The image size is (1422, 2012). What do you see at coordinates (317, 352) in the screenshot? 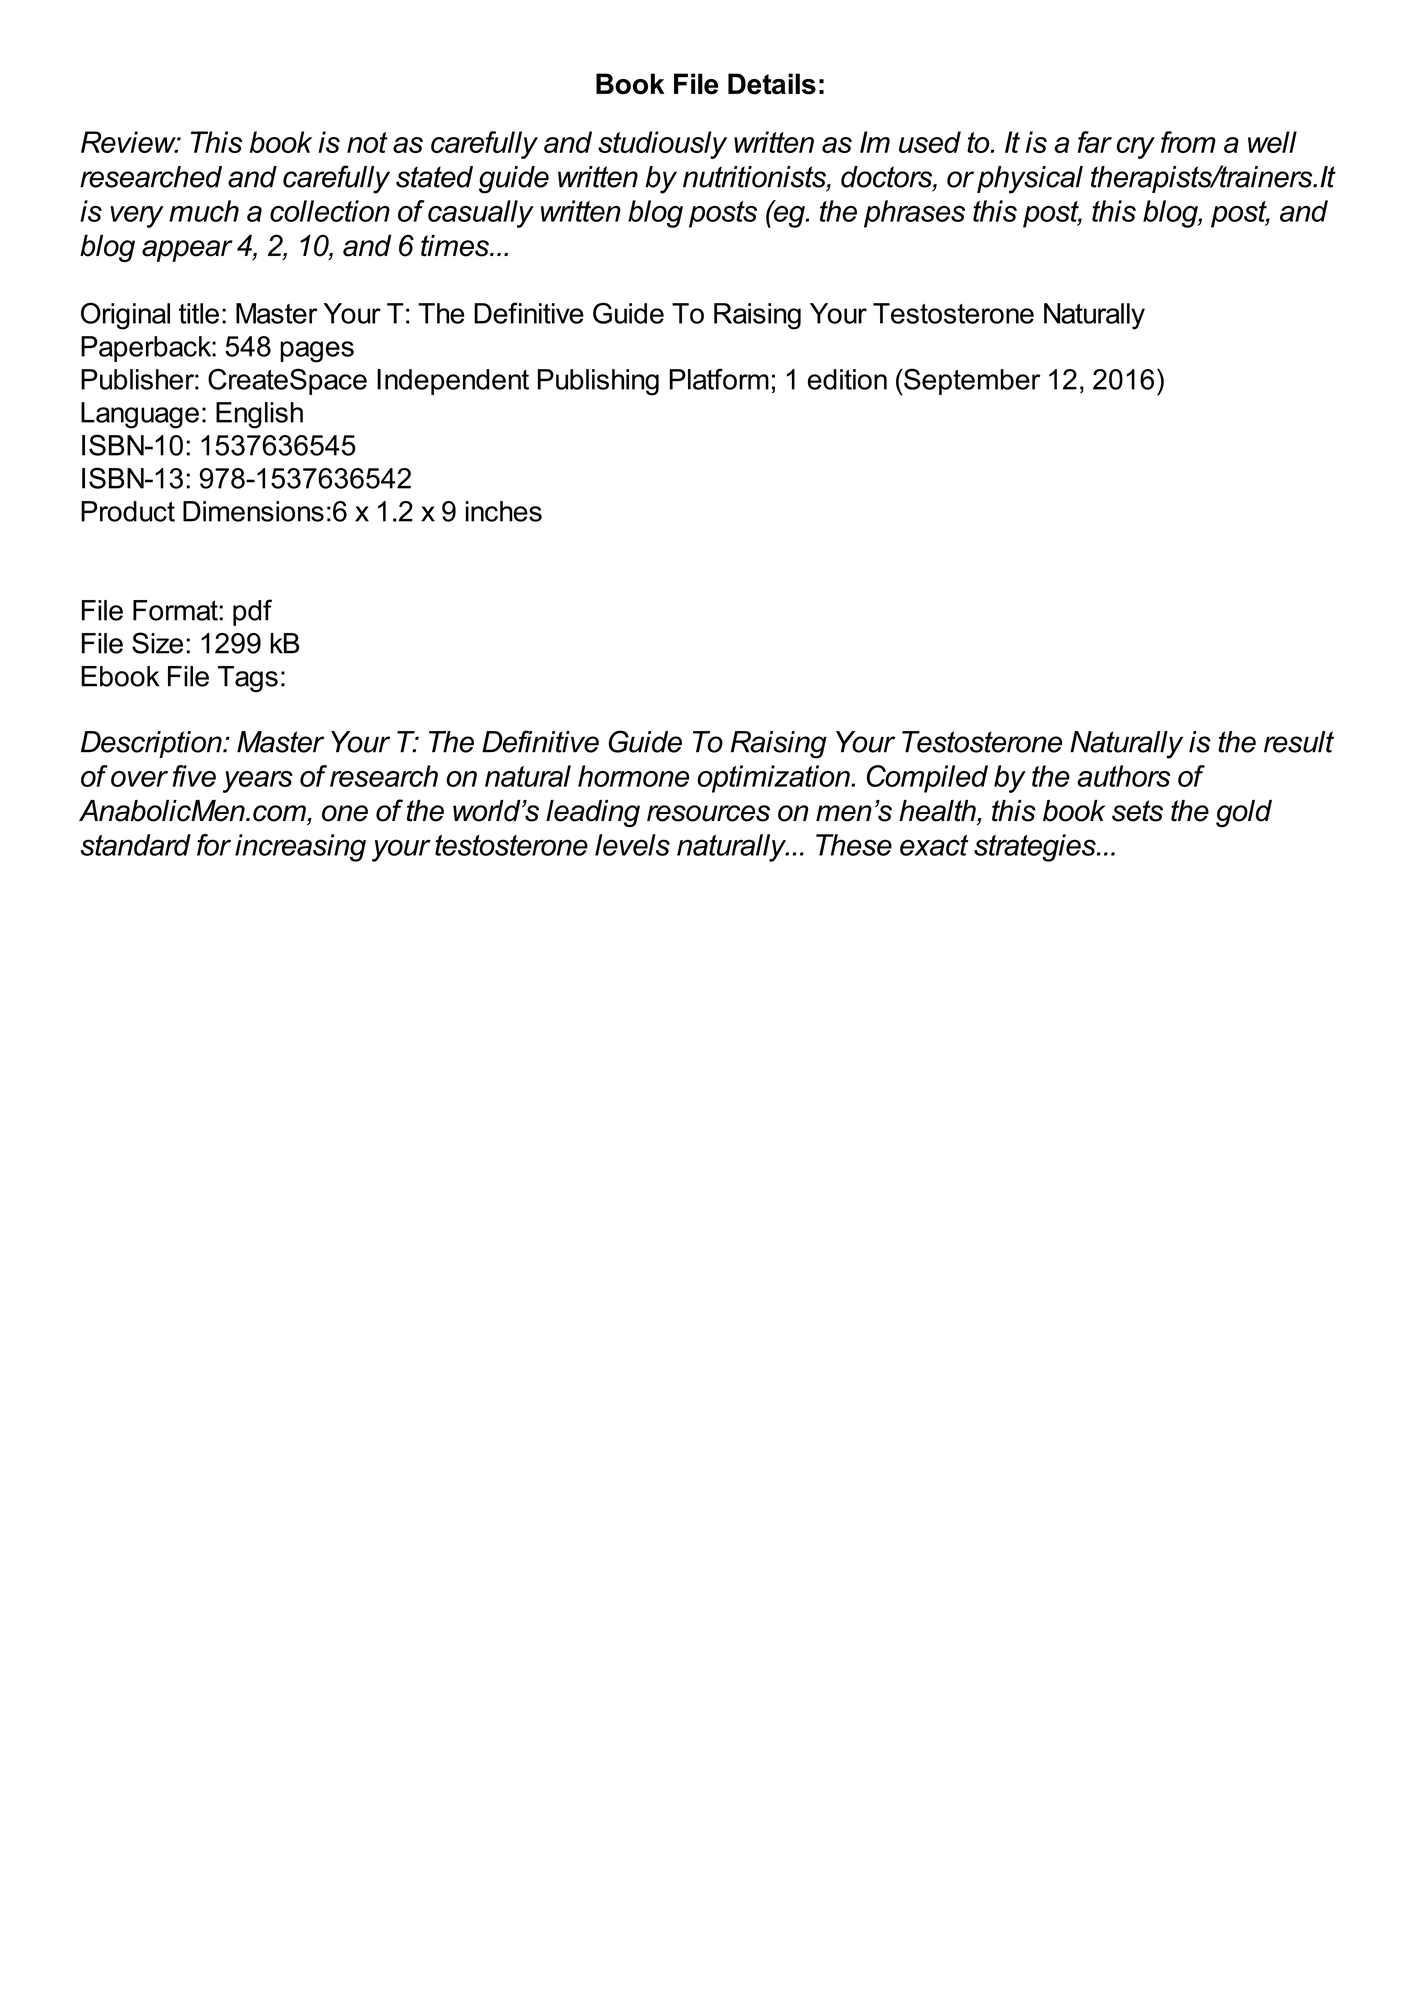
I see `pages` at bounding box center [317, 352].
